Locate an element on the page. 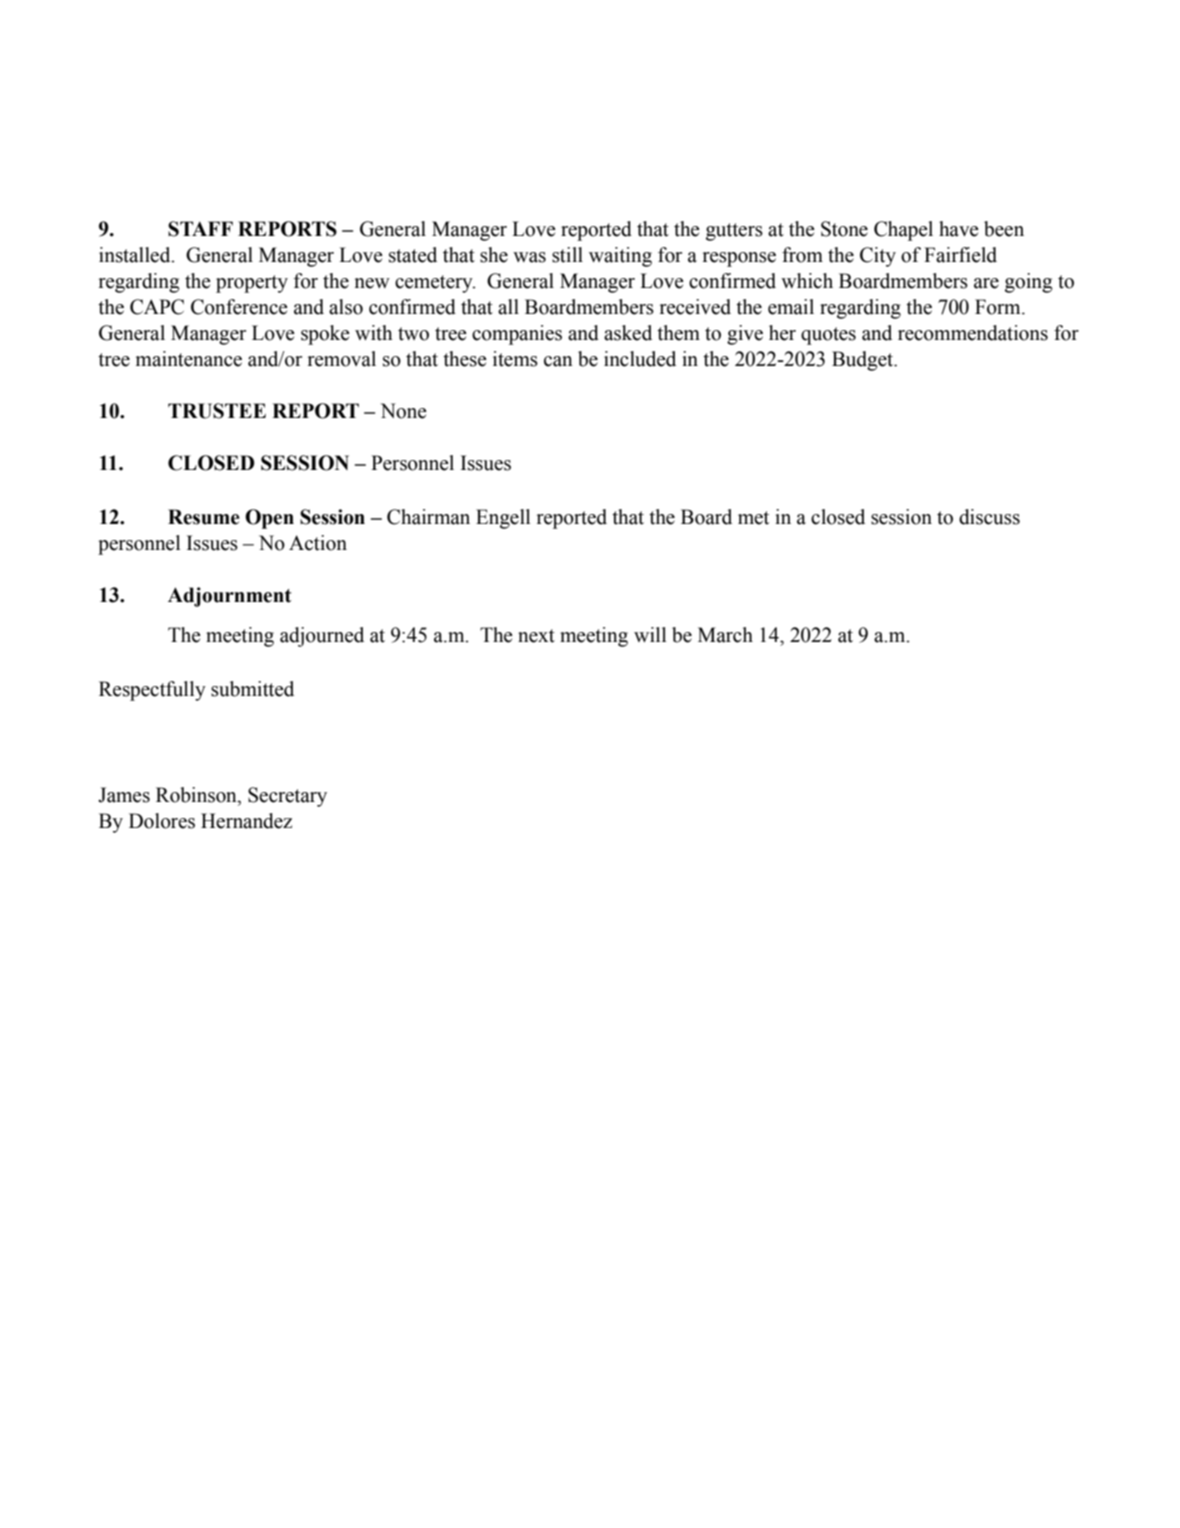  Secretary is located at coordinates (287, 797).
